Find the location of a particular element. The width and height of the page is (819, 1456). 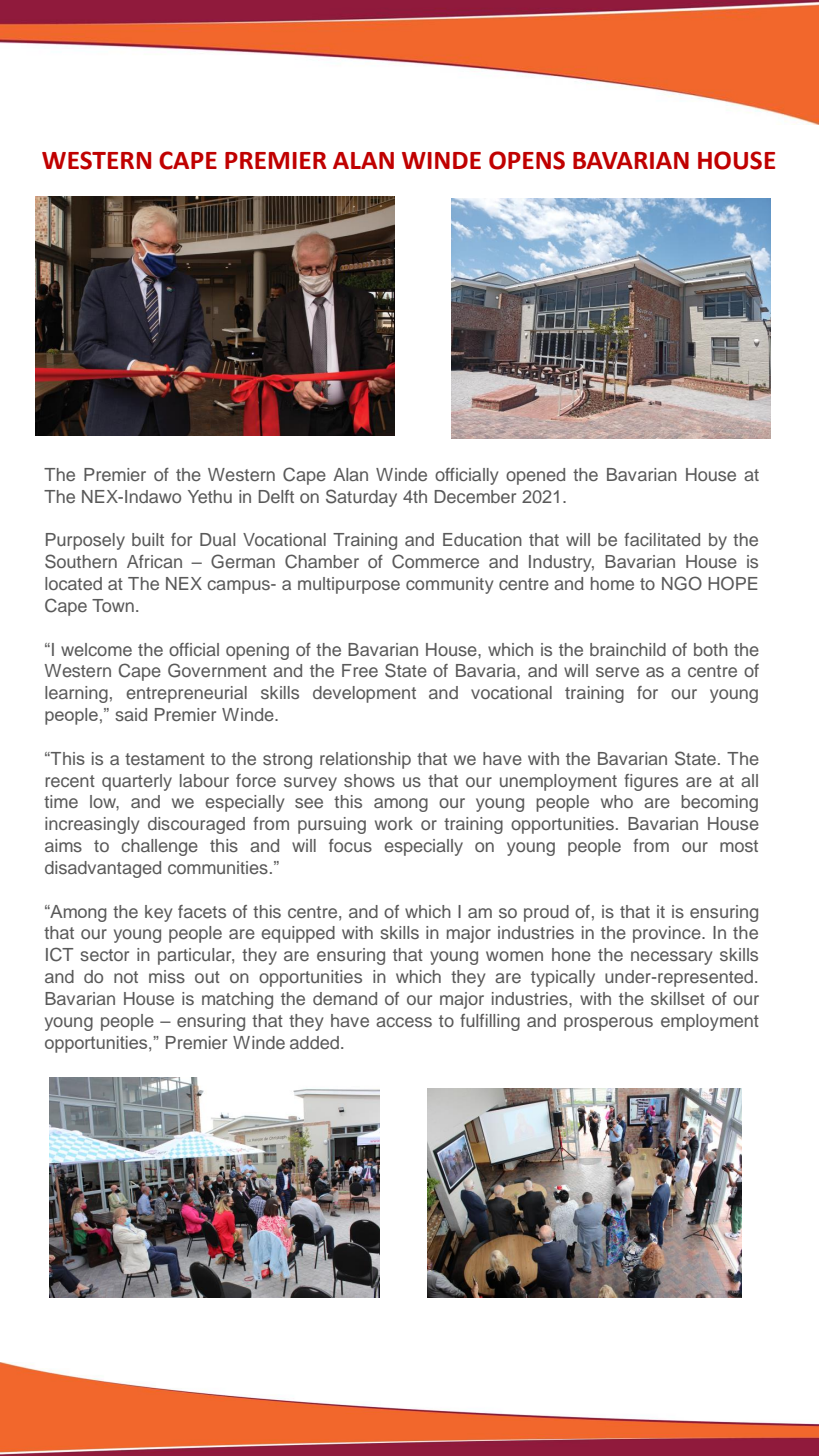

opened is located at coordinates (535, 476).
